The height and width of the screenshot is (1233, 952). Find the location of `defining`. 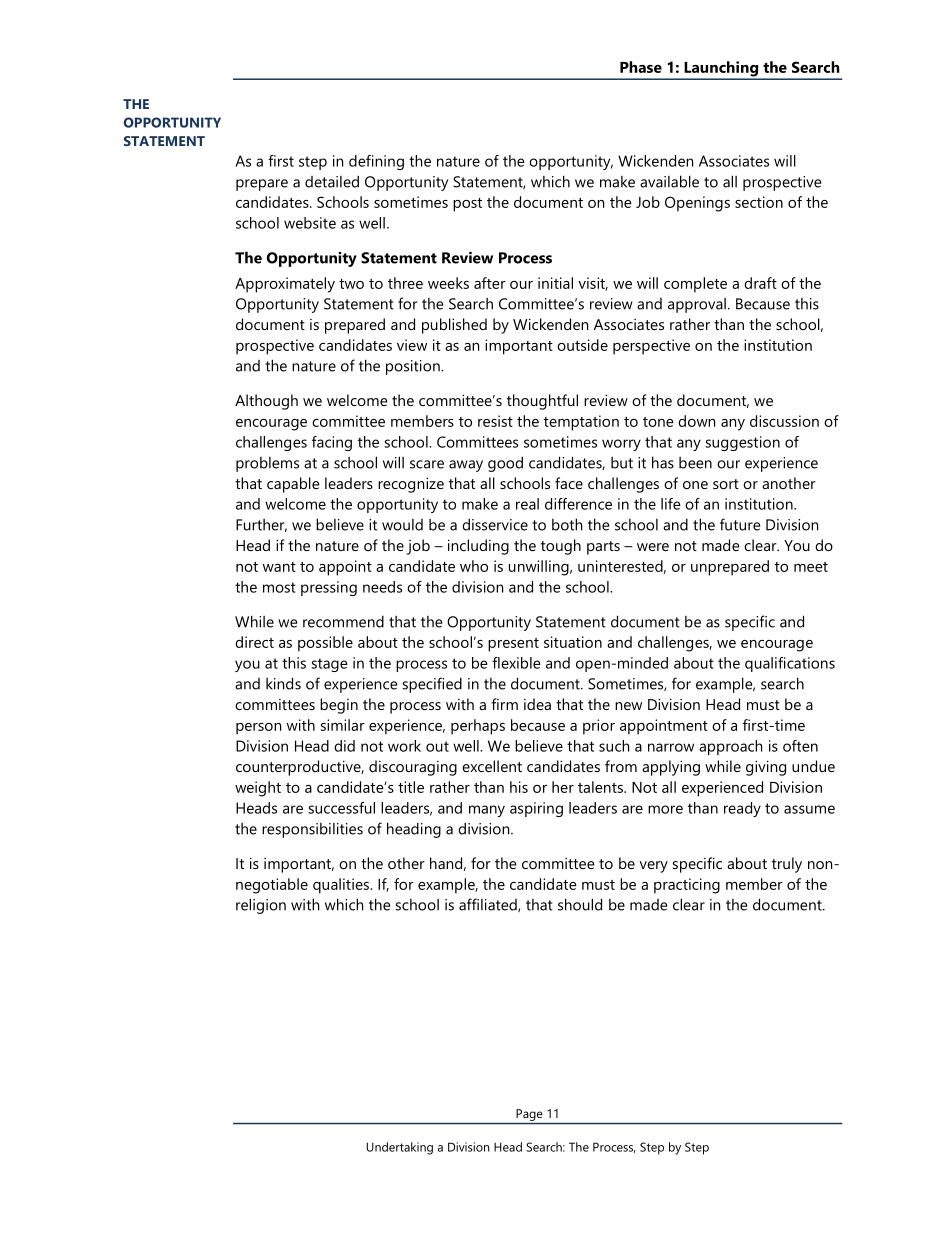

defining is located at coordinates (376, 162).
